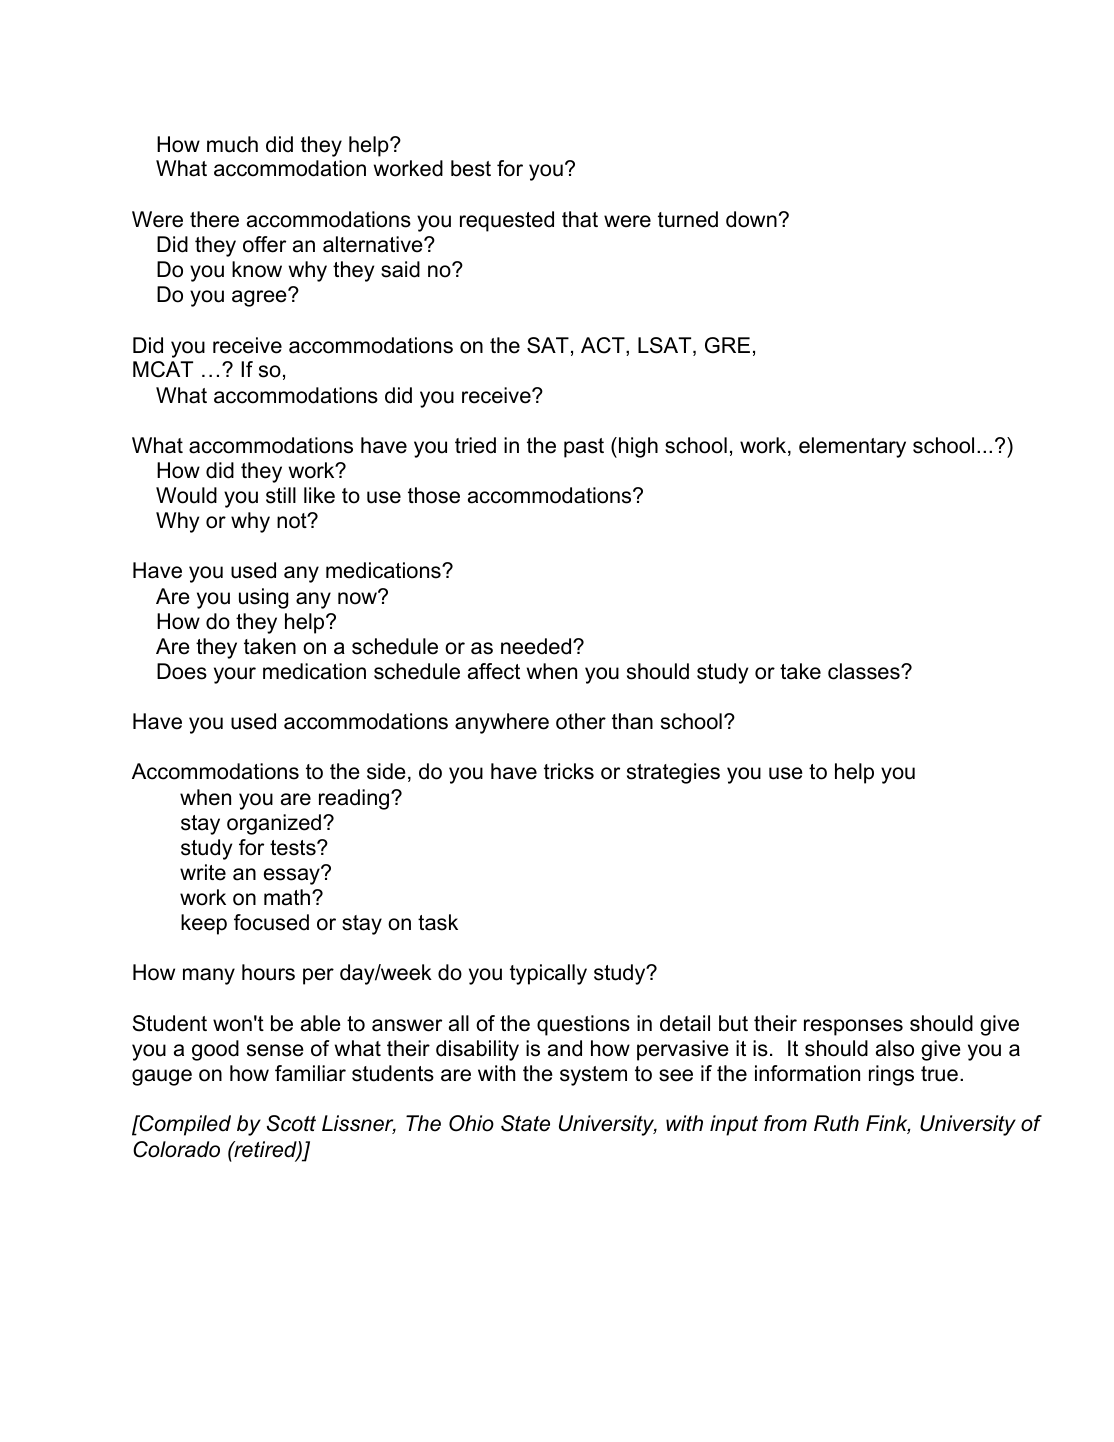 The image size is (1114, 1442). What do you see at coordinates (274, 824) in the screenshot?
I see `organized` at bounding box center [274, 824].
